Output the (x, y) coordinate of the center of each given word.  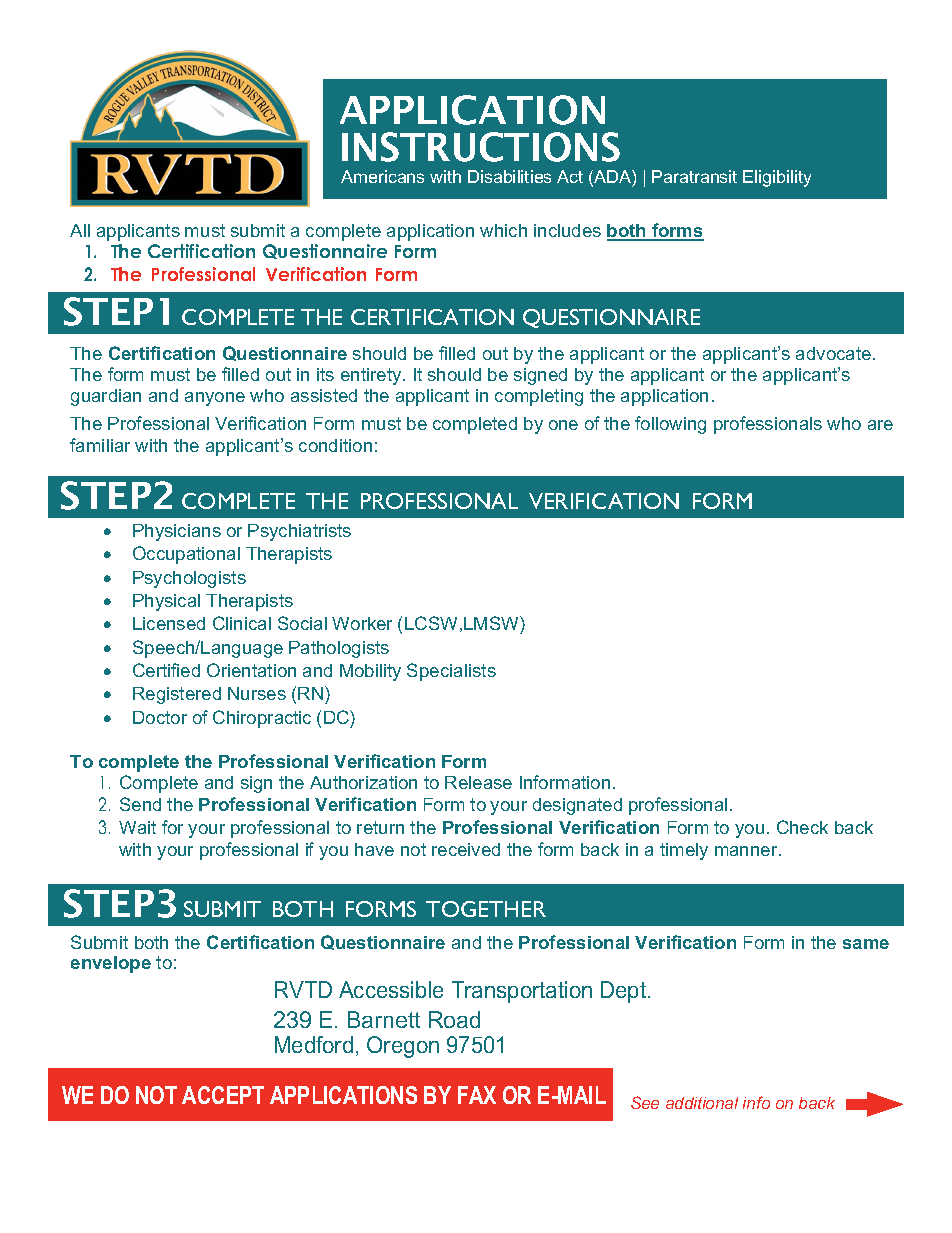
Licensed (169, 623)
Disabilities (509, 176)
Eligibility (777, 178)
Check (802, 827)
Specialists (451, 672)
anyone (215, 399)
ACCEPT (223, 1095)
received (466, 849)
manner (747, 851)
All (80, 230)
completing (539, 397)
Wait (137, 827)
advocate (835, 353)
